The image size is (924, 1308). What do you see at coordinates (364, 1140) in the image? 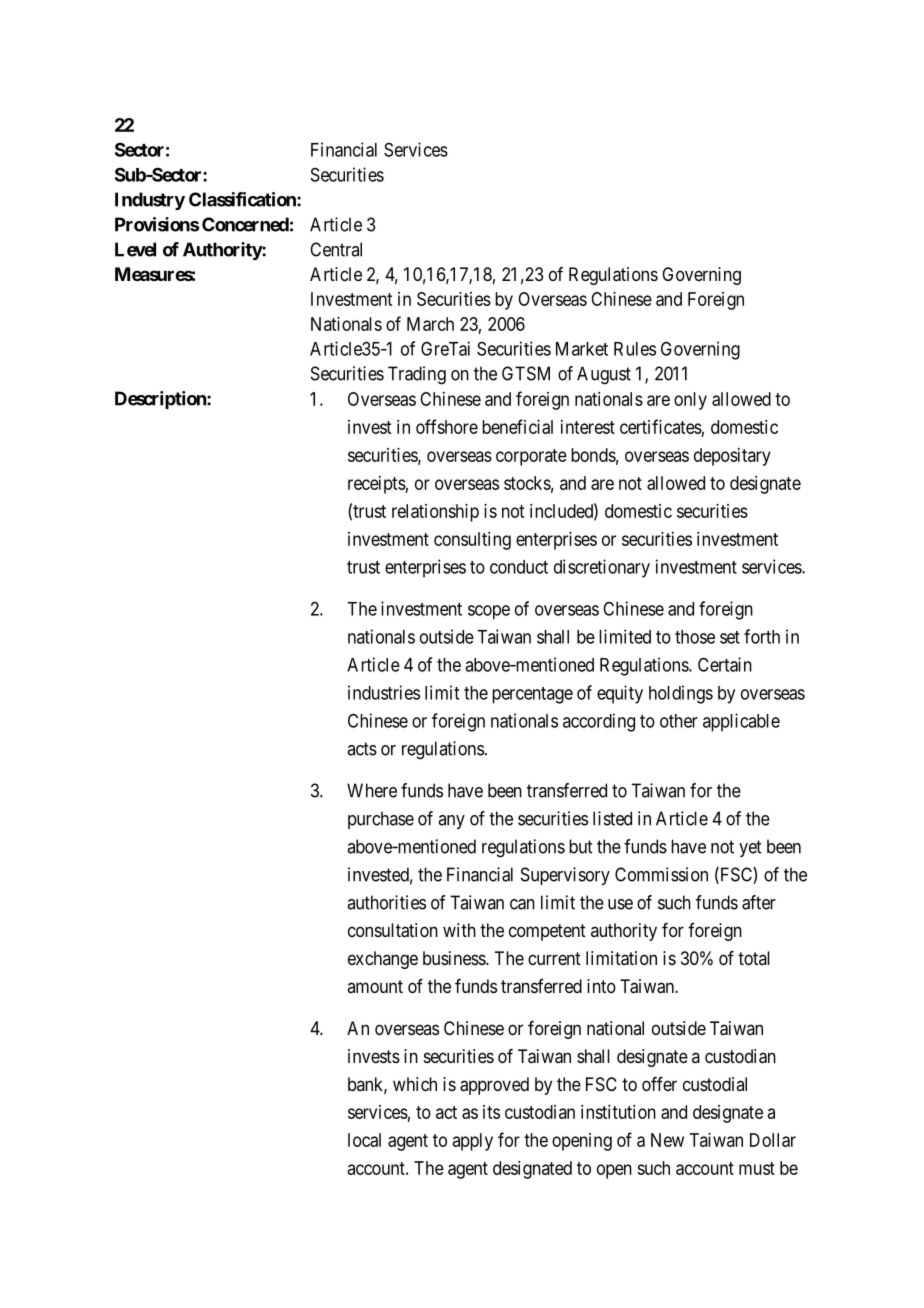
I see `local` at bounding box center [364, 1140].
